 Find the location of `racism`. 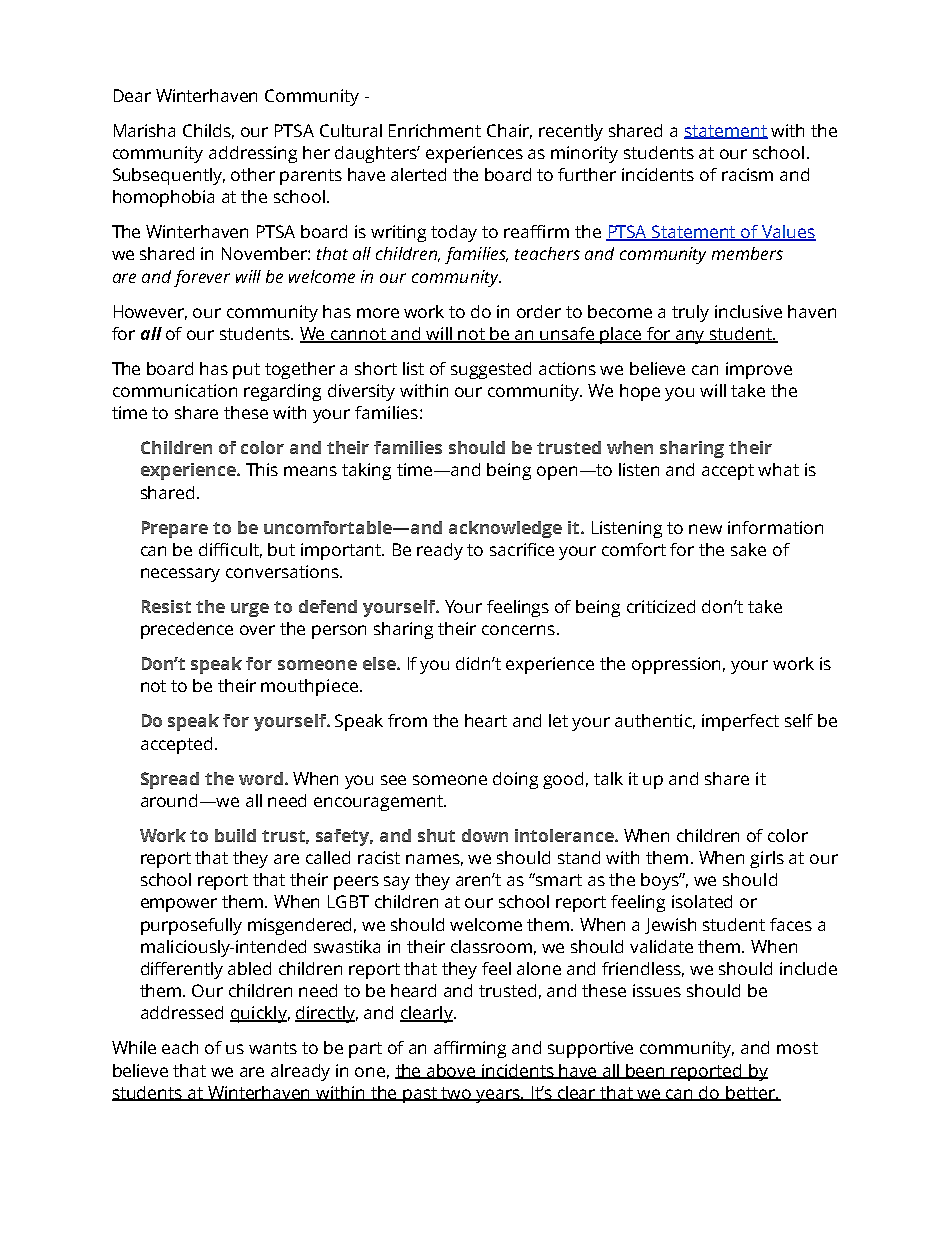

racism is located at coordinates (747, 174).
